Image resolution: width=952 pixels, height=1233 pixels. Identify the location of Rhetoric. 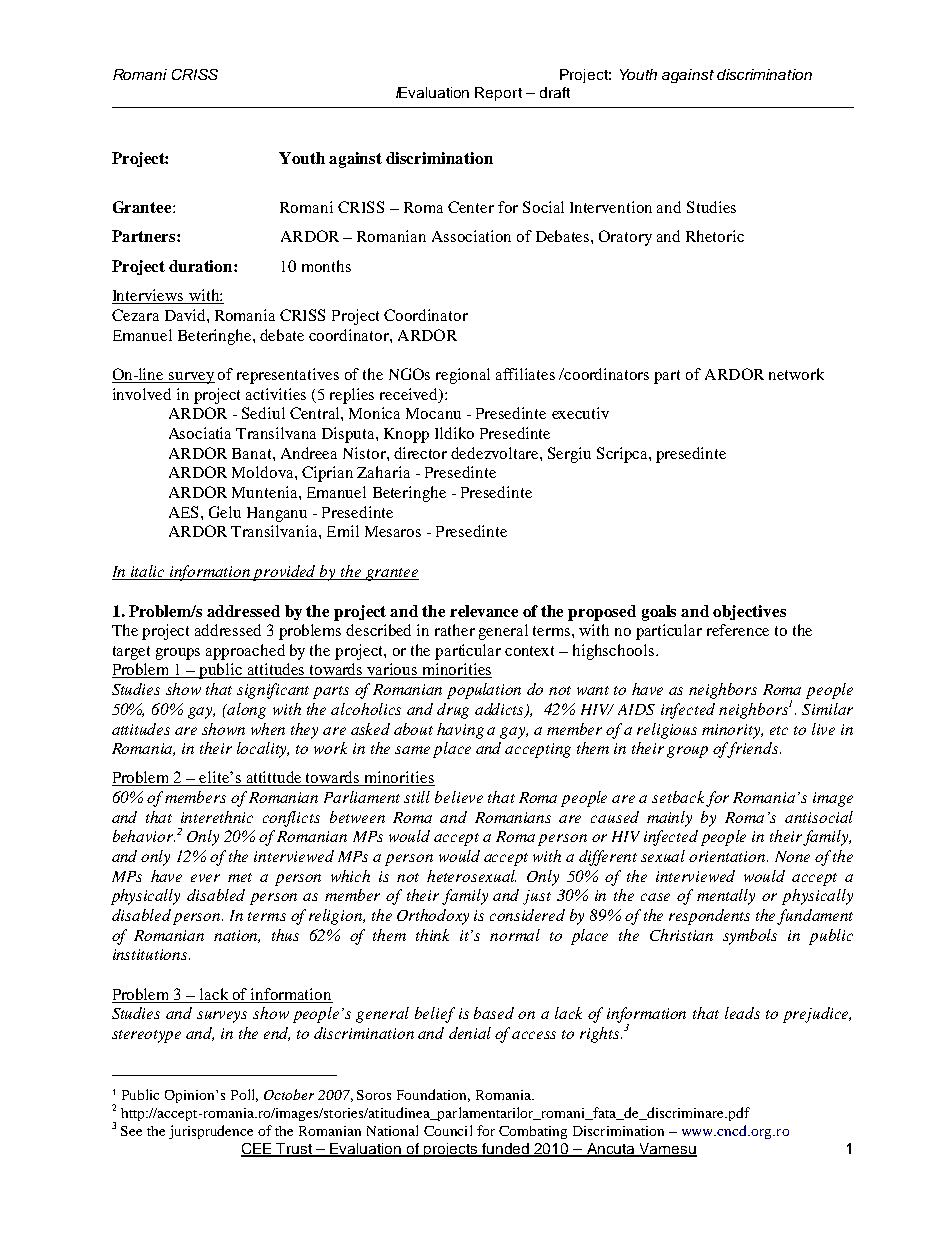
(715, 236).
